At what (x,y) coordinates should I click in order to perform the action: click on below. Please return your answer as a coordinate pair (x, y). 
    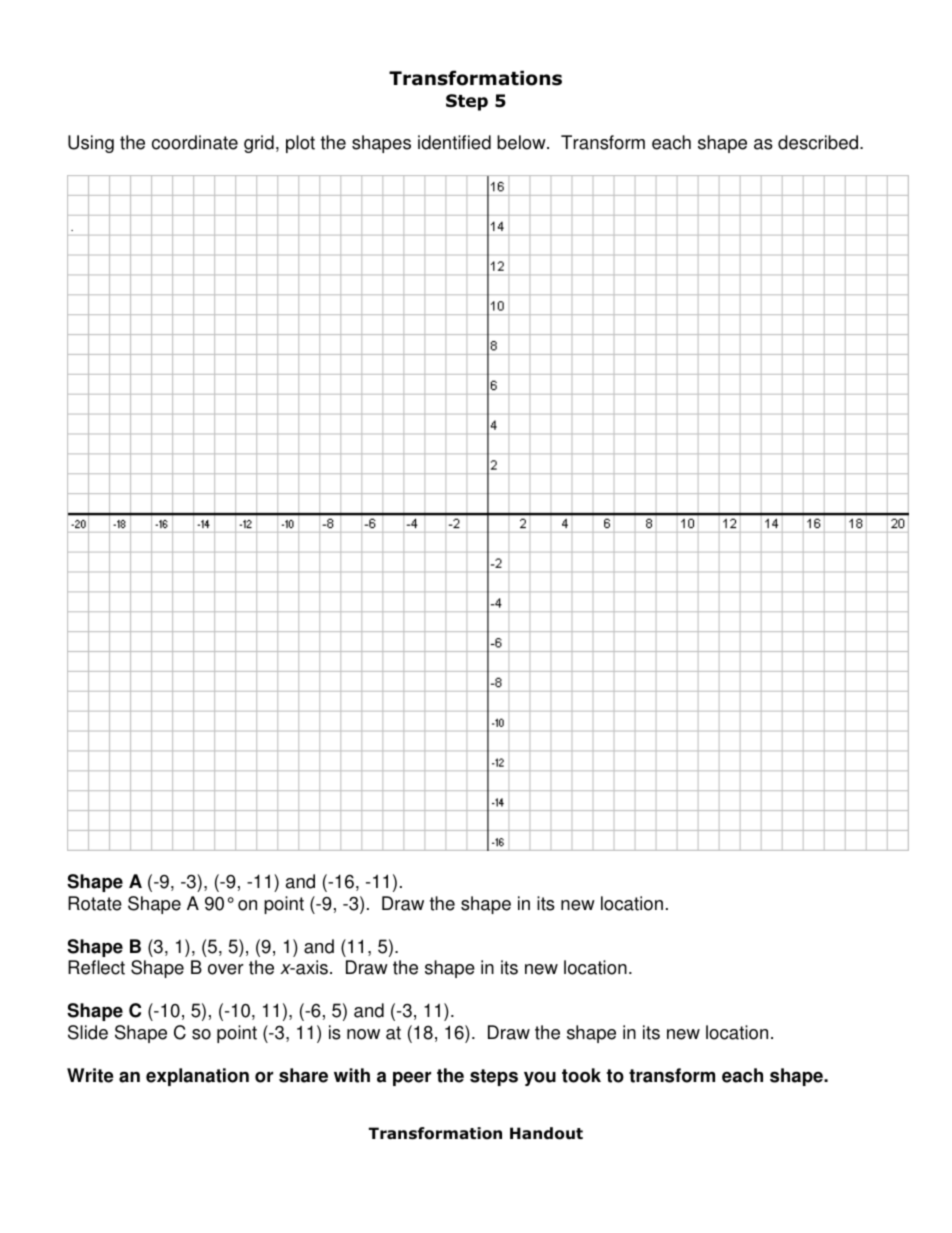
    Looking at the image, I should click on (522, 142).
